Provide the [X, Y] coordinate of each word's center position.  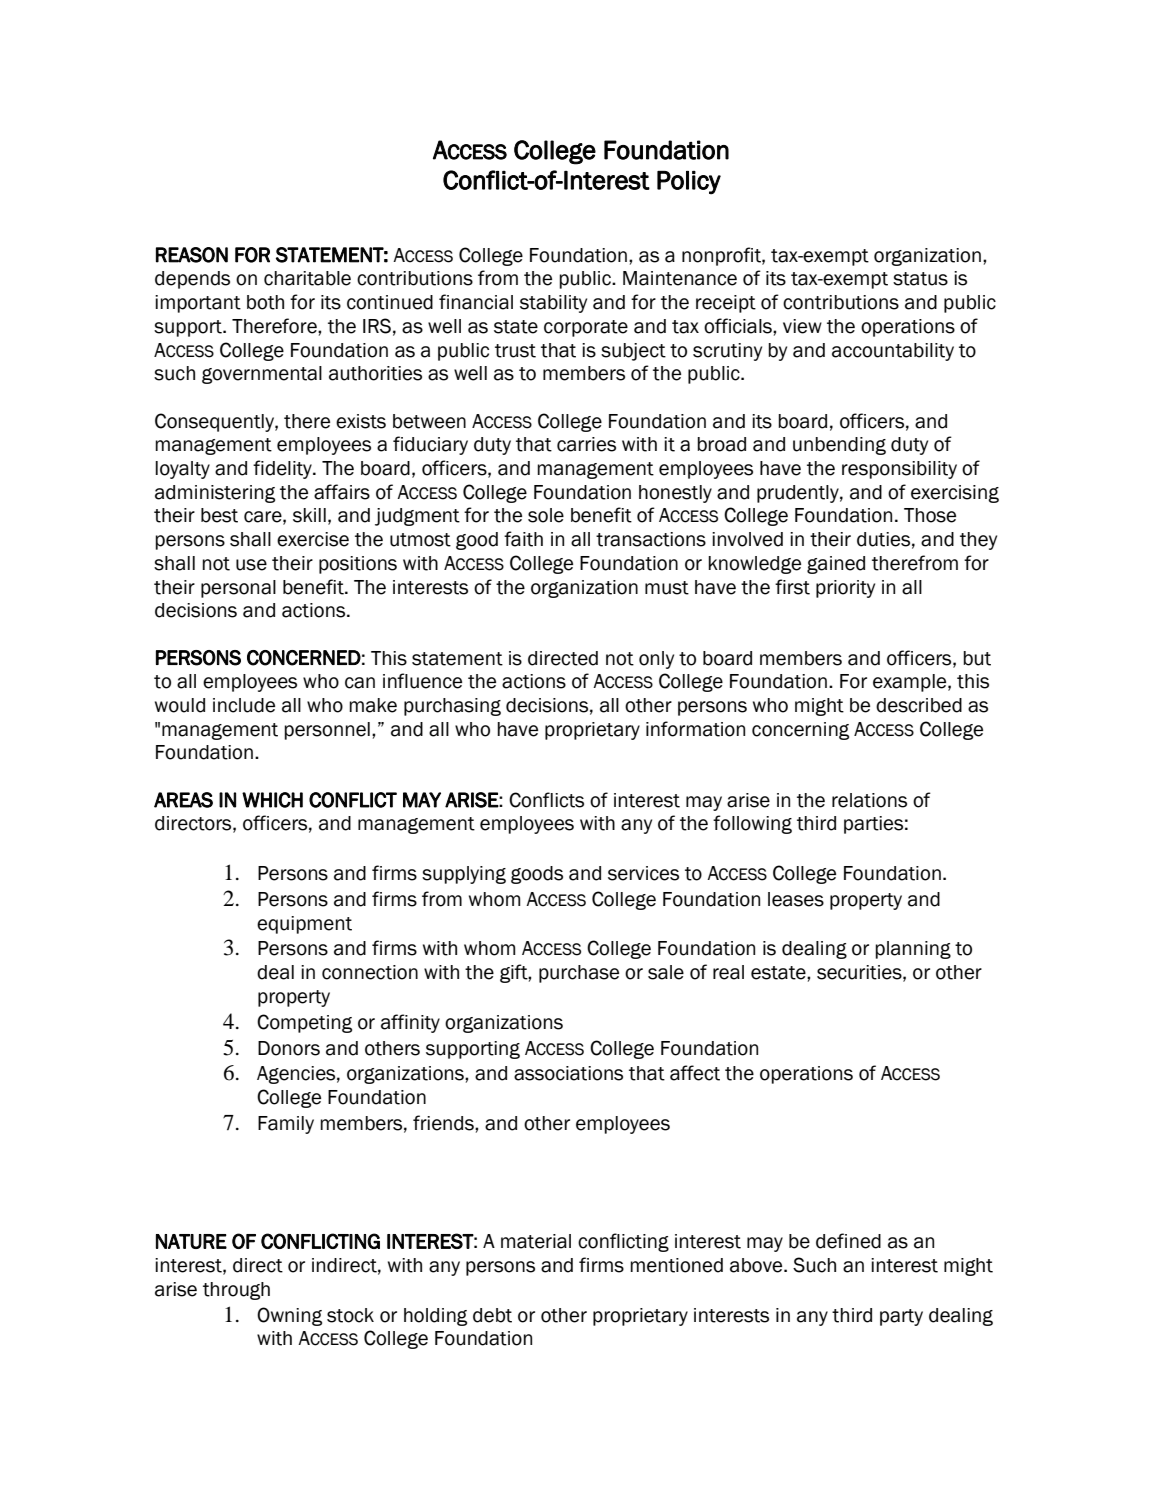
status [920, 279]
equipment [304, 925]
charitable [307, 278]
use [251, 565]
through [236, 1291]
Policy [689, 183]
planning [913, 950]
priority [845, 589]
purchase [579, 974]
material [536, 1241]
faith [523, 539]
